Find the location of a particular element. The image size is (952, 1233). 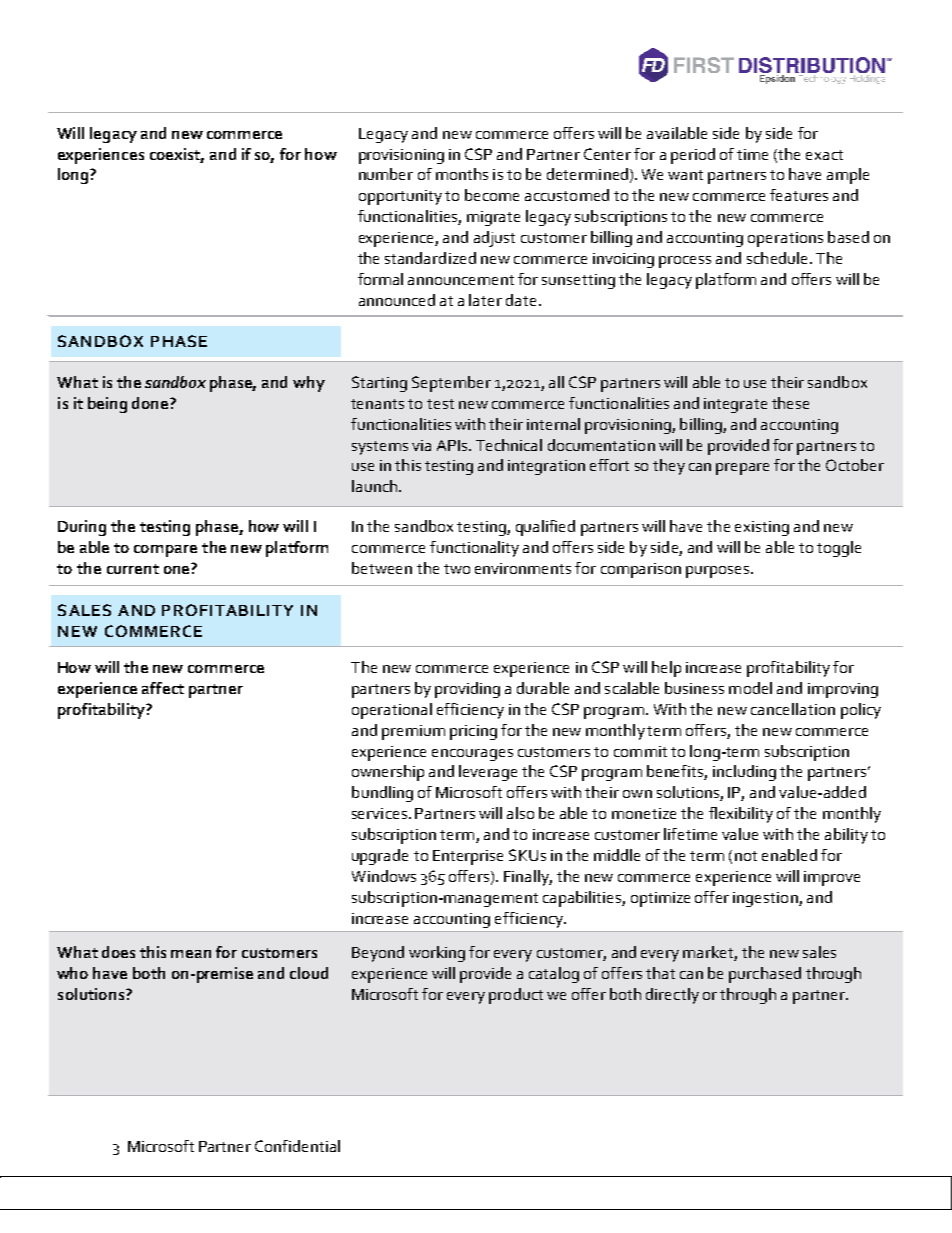

prepare is located at coordinates (742, 469).
